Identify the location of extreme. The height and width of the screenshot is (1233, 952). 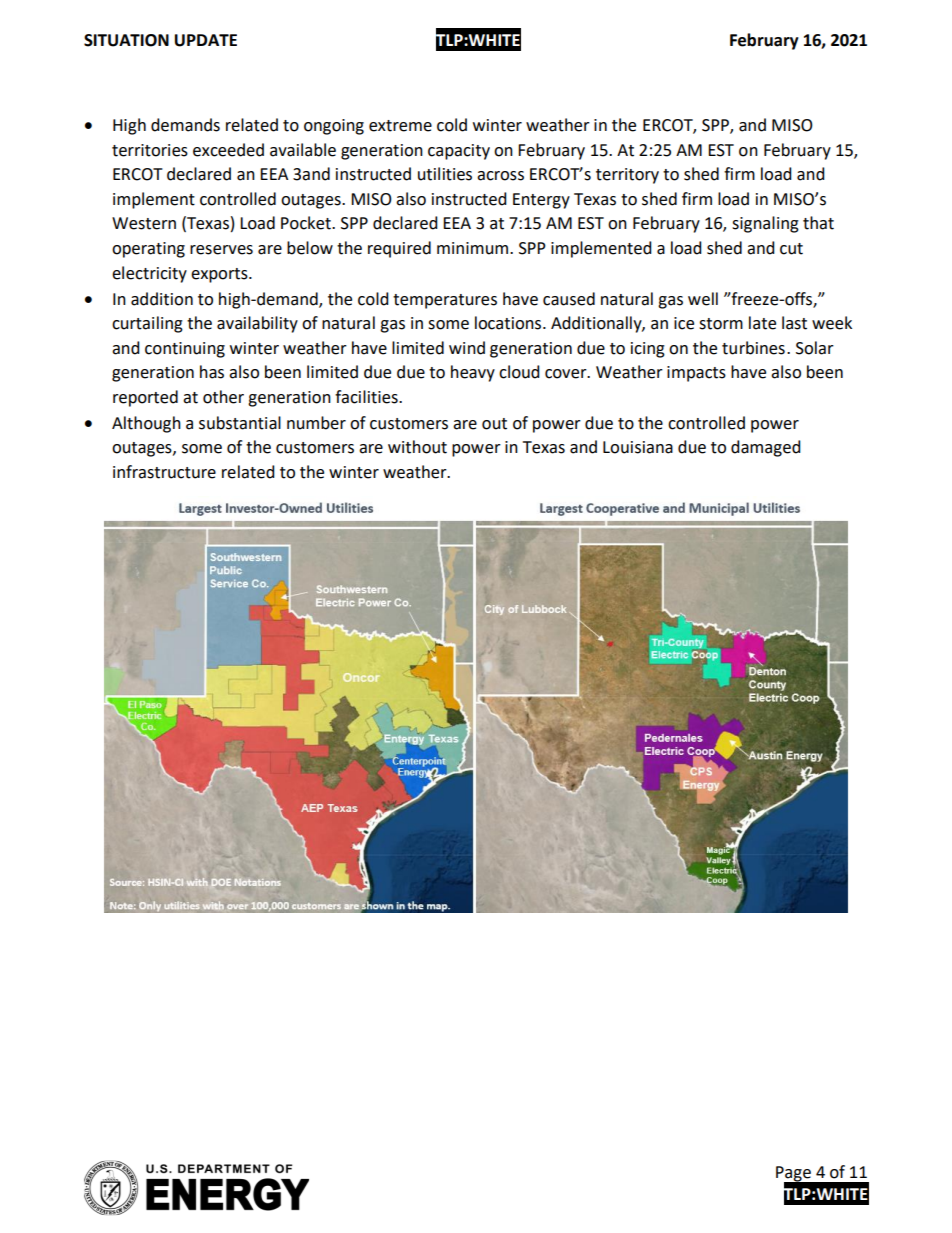
(400, 126).
